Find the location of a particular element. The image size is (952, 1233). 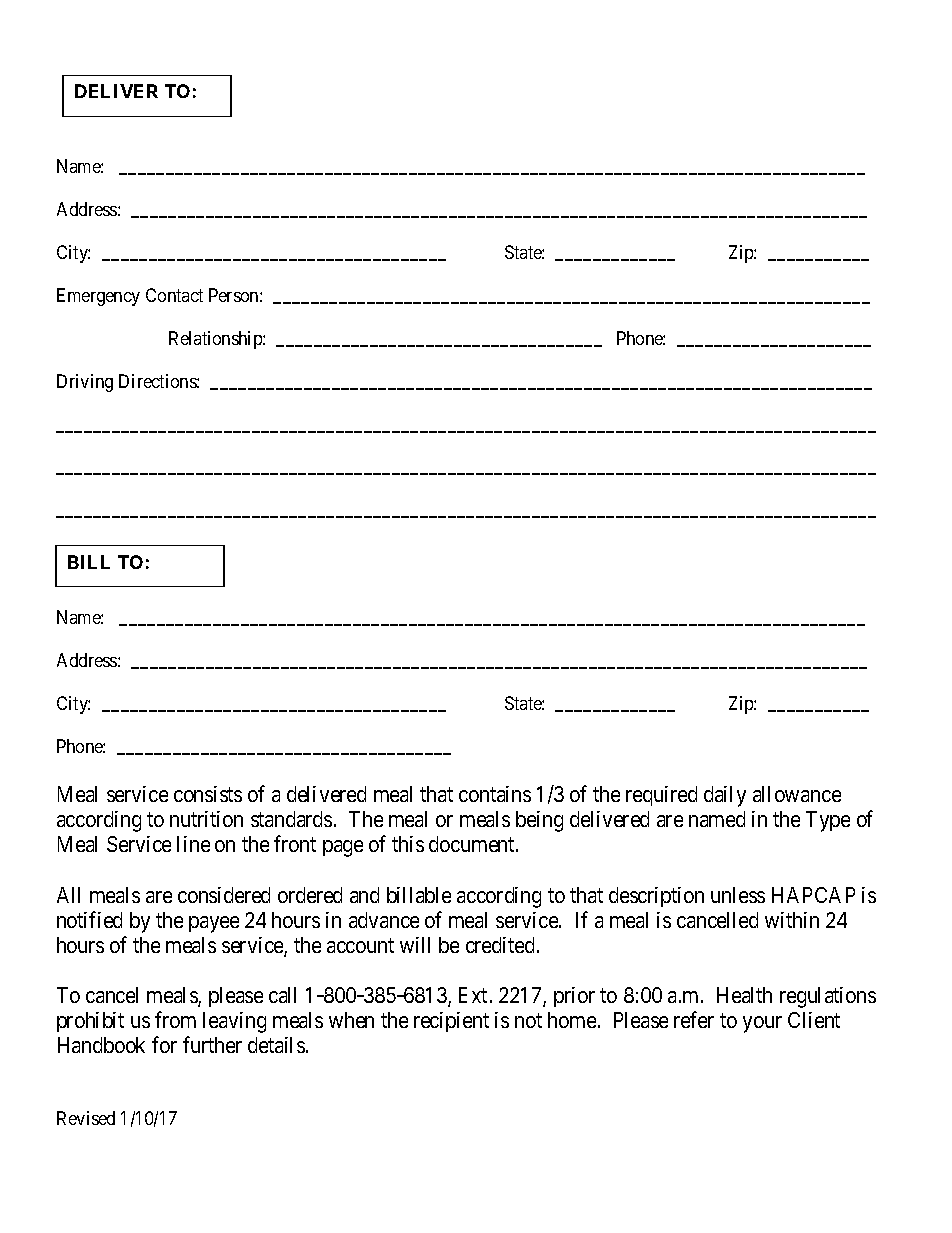

for is located at coordinates (164, 1044).
